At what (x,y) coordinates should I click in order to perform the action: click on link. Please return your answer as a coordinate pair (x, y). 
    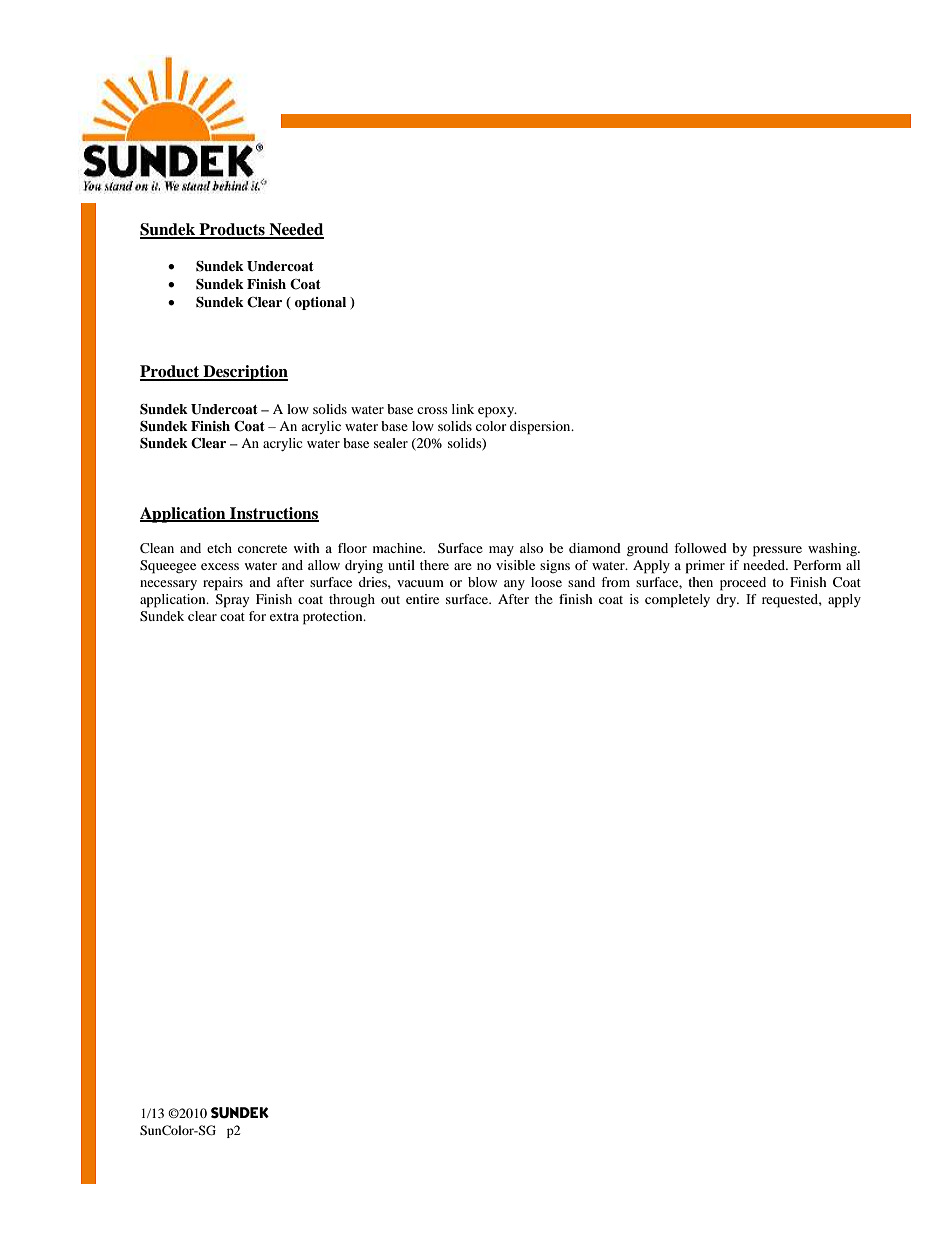
    Looking at the image, I should click on (463, 409).
